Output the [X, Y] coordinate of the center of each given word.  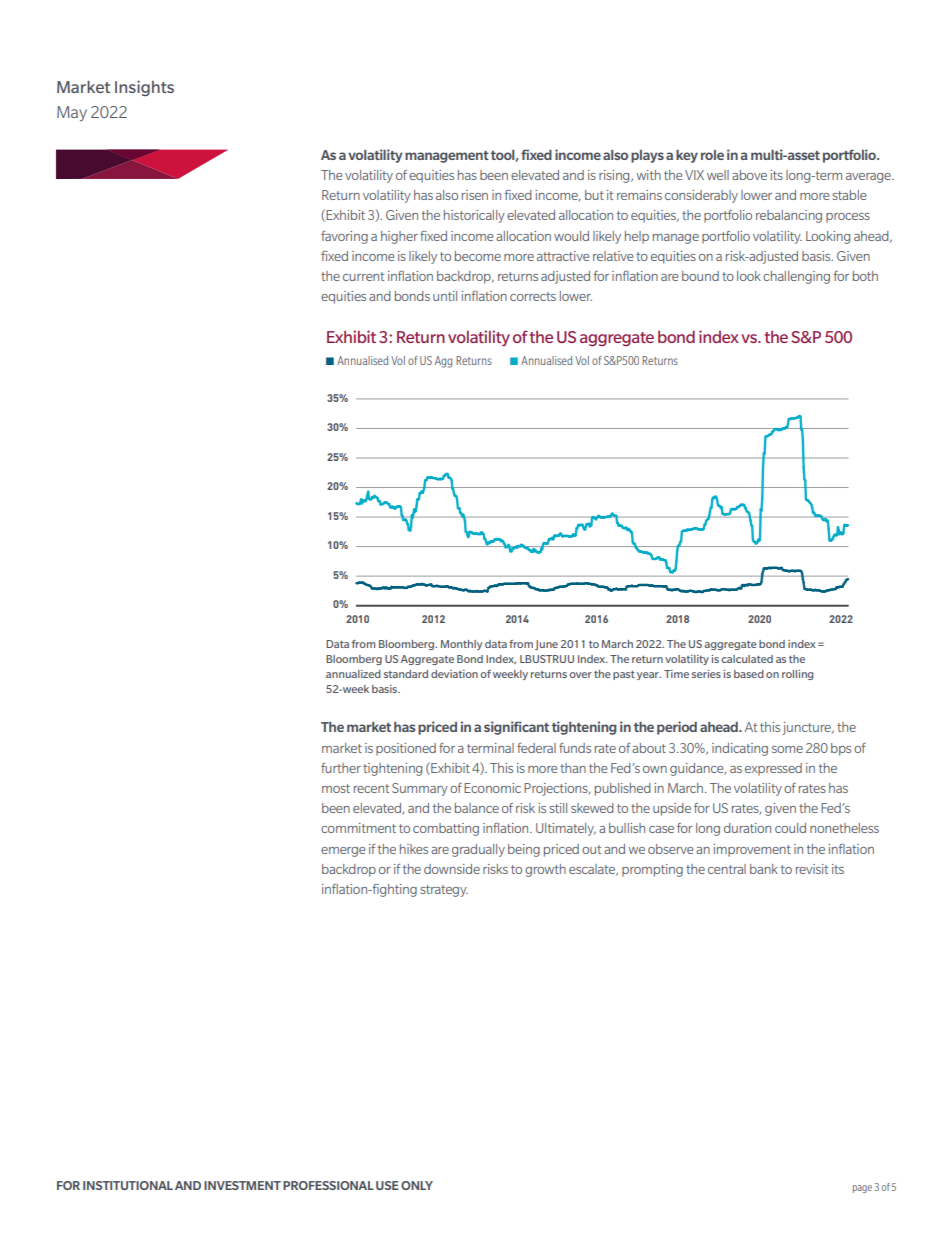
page [862, 1189]
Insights [144, 88]
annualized [353, 674]
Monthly [461, 645]
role [712, 155]
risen [475, 195]
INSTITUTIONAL [128, 1185]
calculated [747, 659]
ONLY [417, 1185]
